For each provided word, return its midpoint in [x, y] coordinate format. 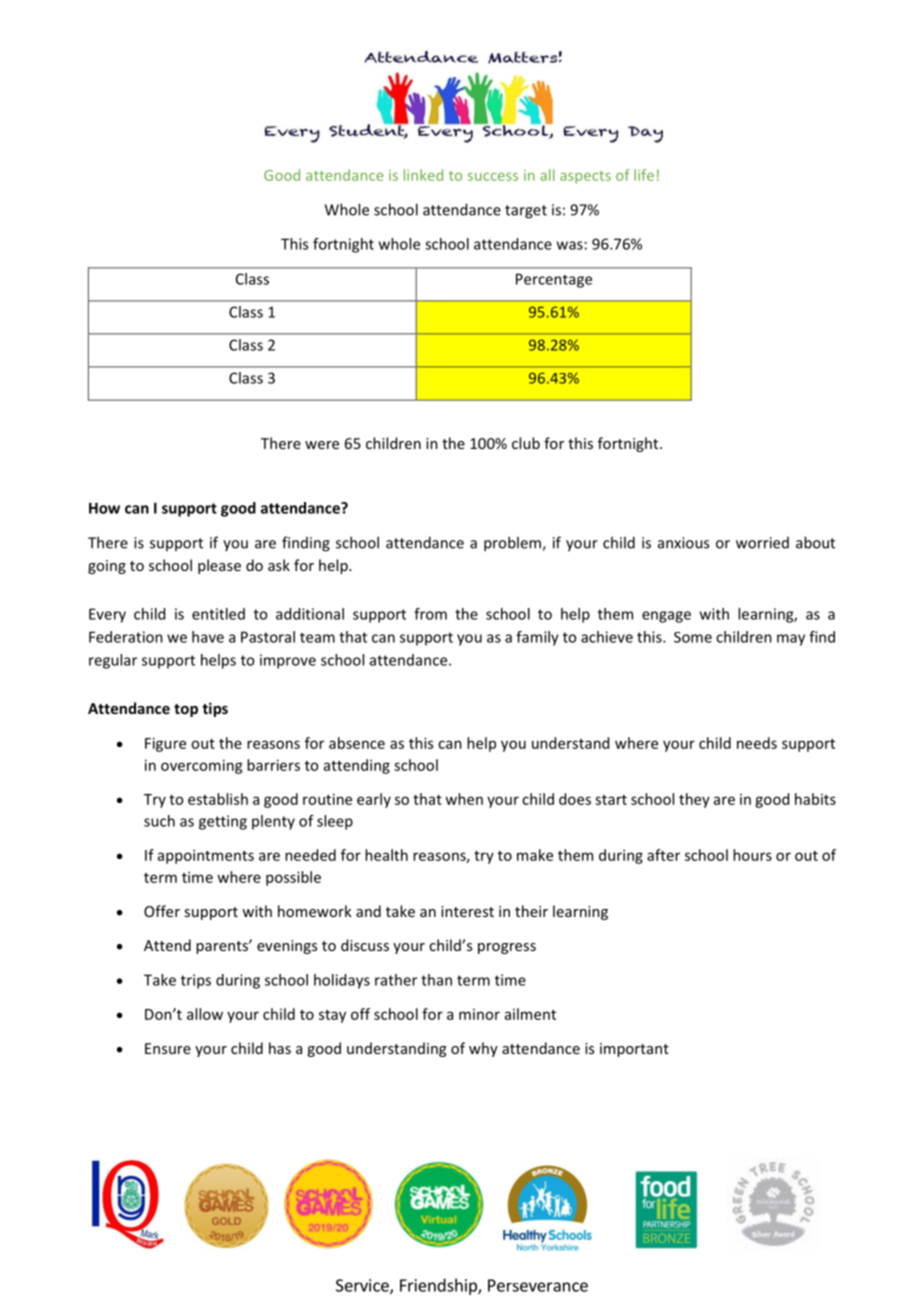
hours [752, 855]
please [219, 566]
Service [363, 1286]
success [493, 177]
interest [467, 911]
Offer [162, 911]
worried [762, 543]
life [644, 175]
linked [423, 175]
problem [513, 544]
